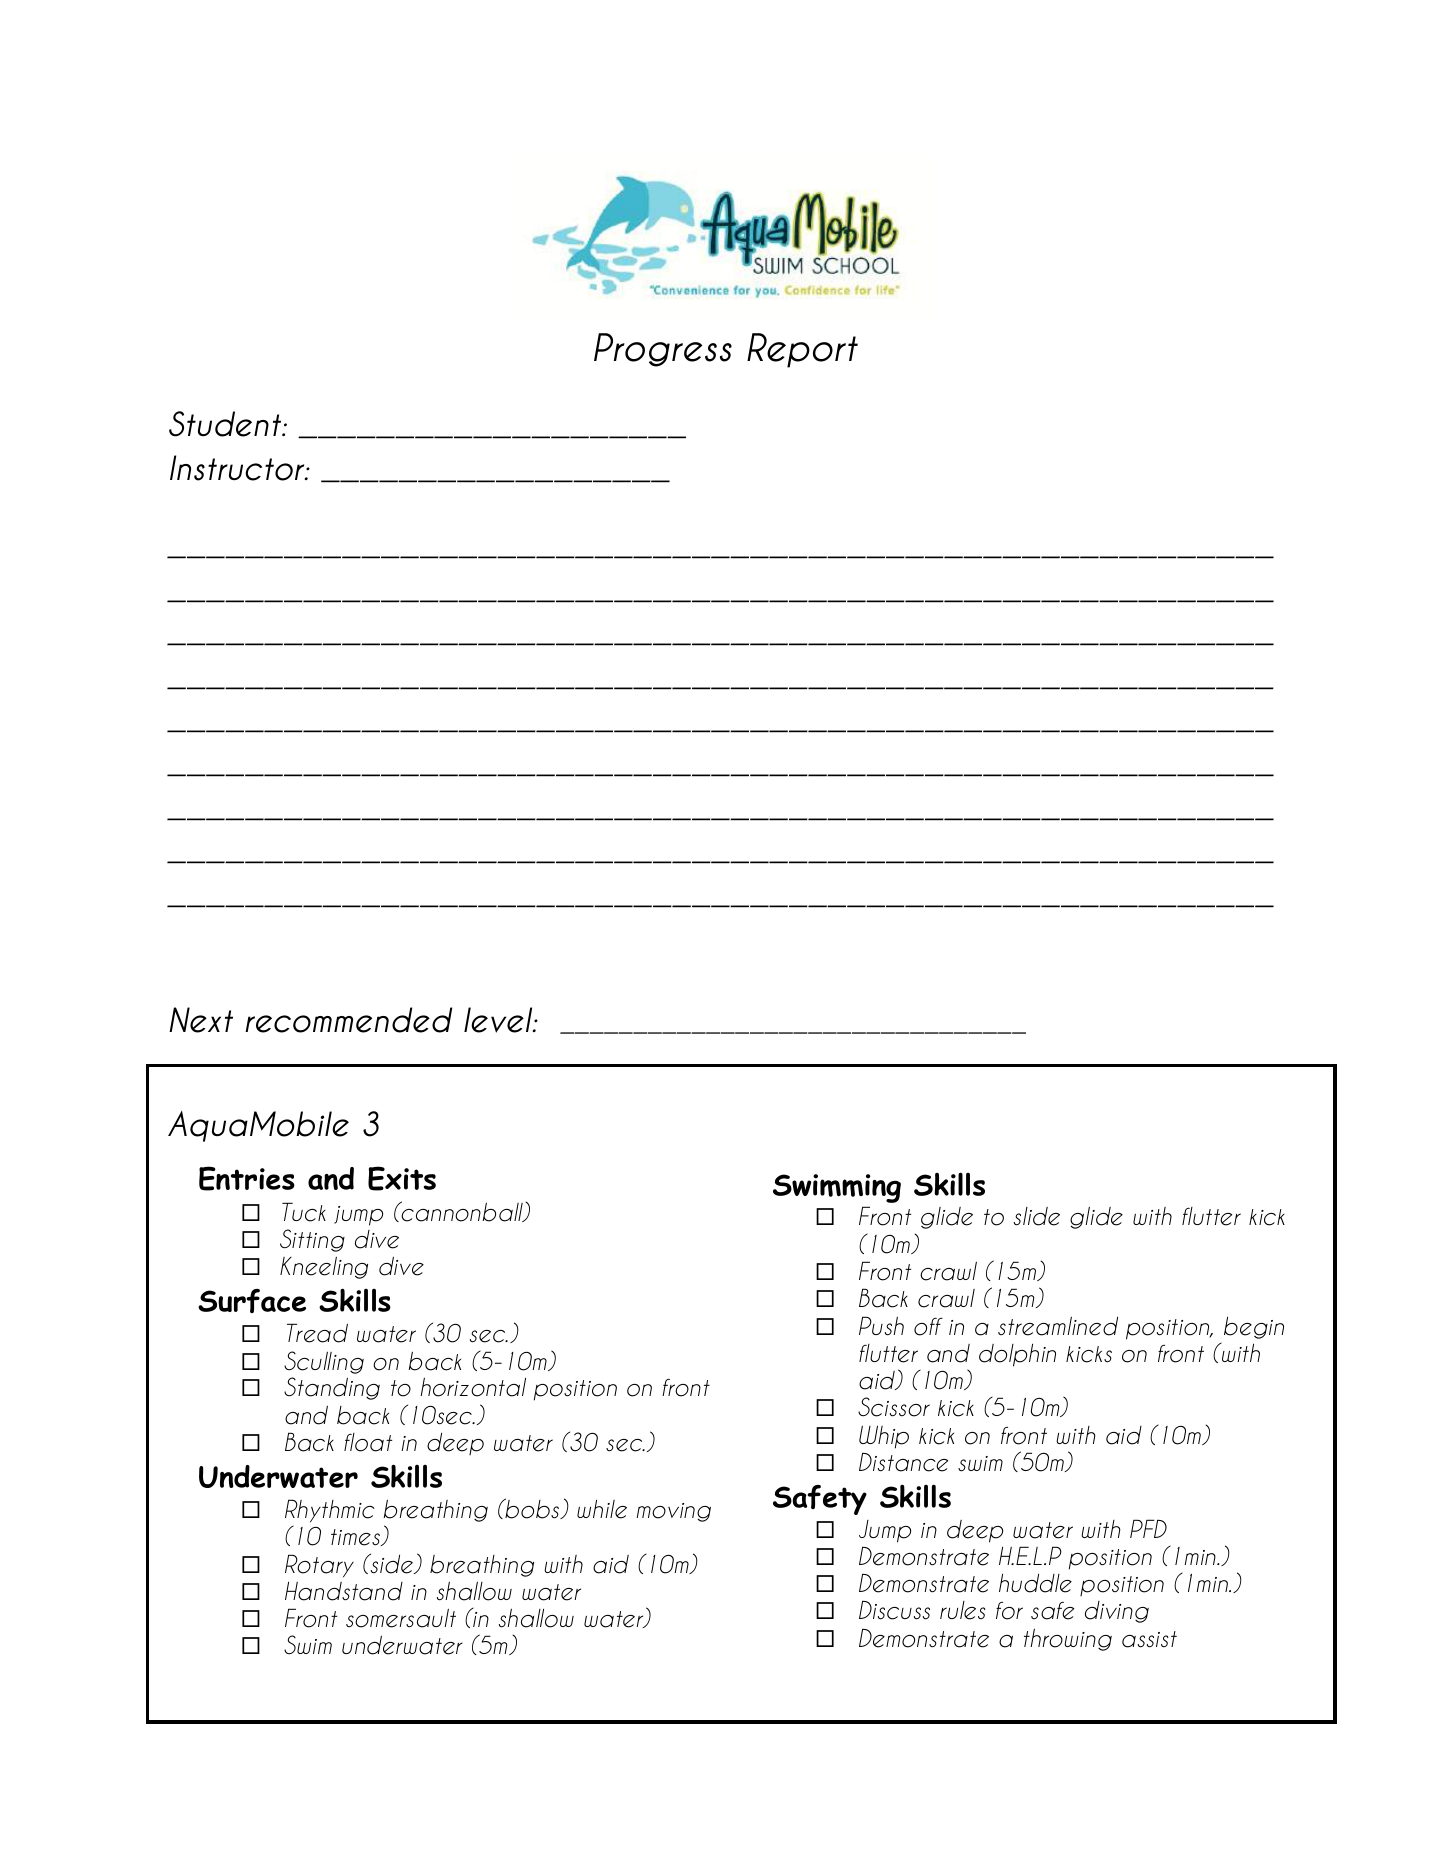  What do you see at coordinates (928, 1326) in the page?
I see `off` at bounding box center [928, 1326].
